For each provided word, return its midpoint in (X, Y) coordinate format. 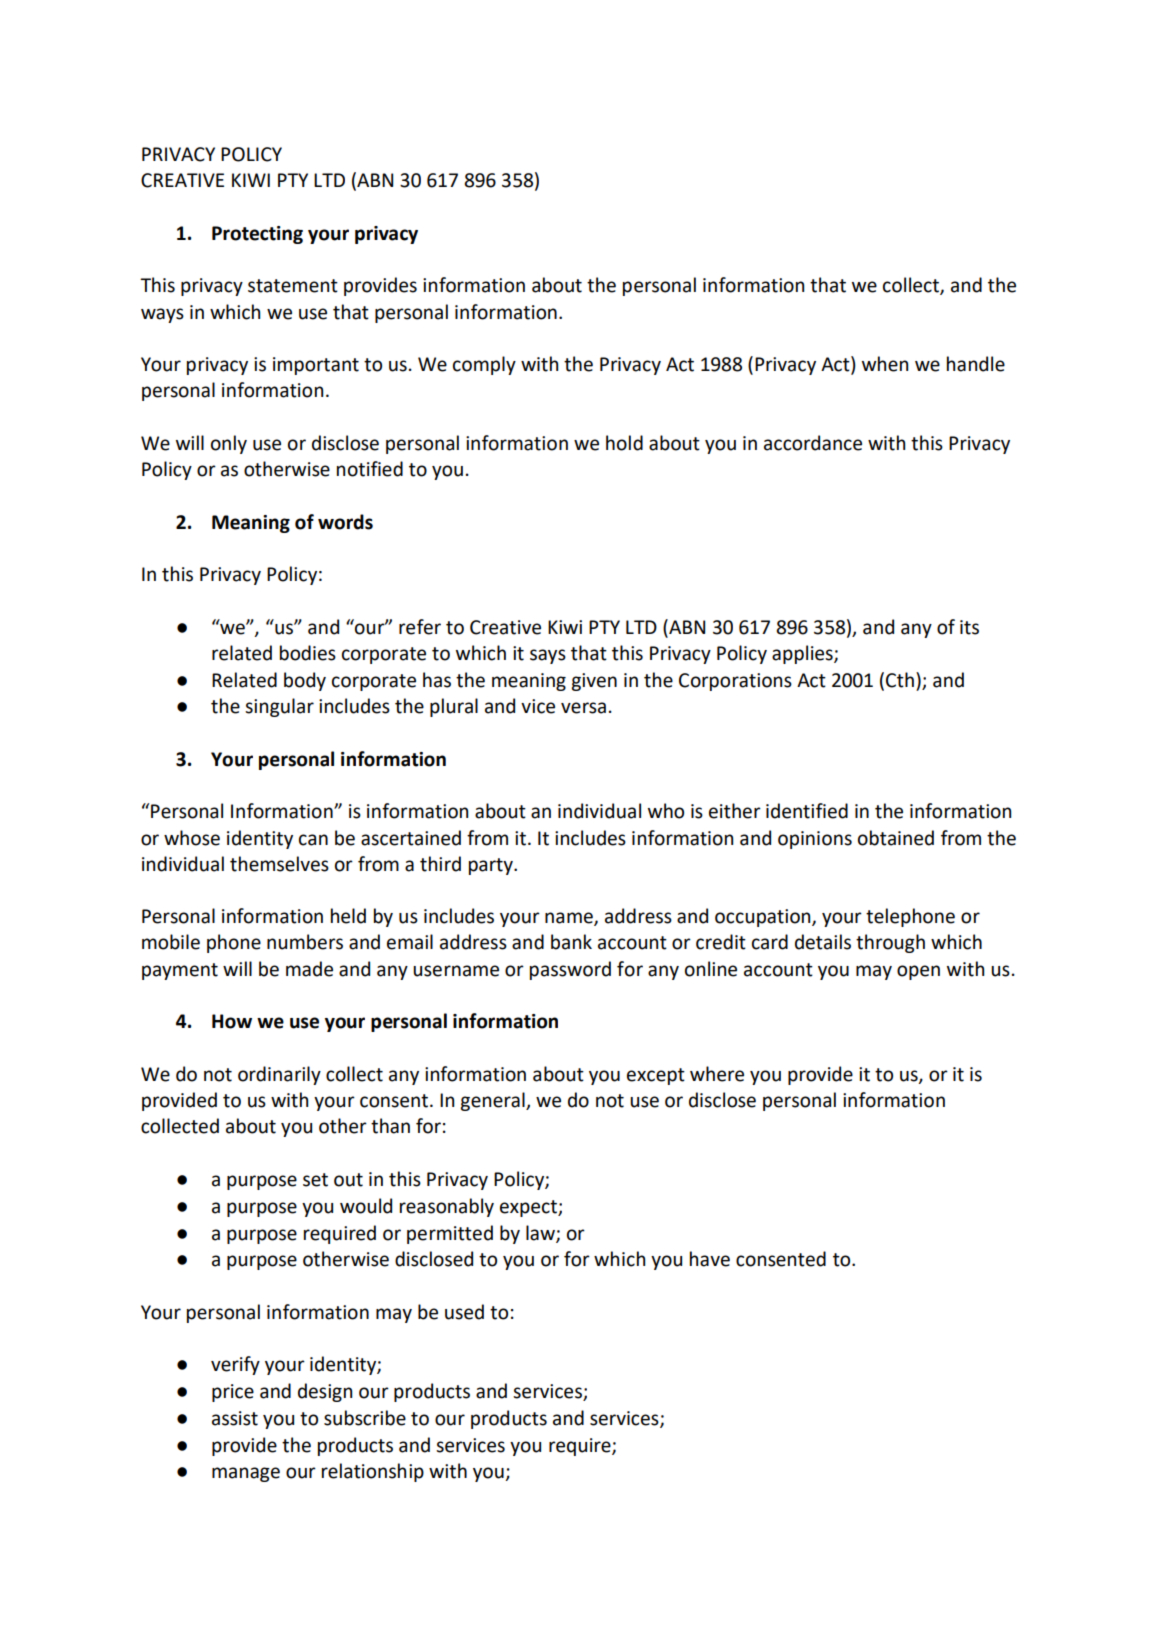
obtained (896, 838)
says (548, 656)
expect (529, 1208)
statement (293, 286)
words (345, 522)
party (492, 866)
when (885, 364)
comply (484, 365)
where (717, 1074)
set (315, 1180)
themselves (279, 864)
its (969, 627)
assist (235, 1418)
